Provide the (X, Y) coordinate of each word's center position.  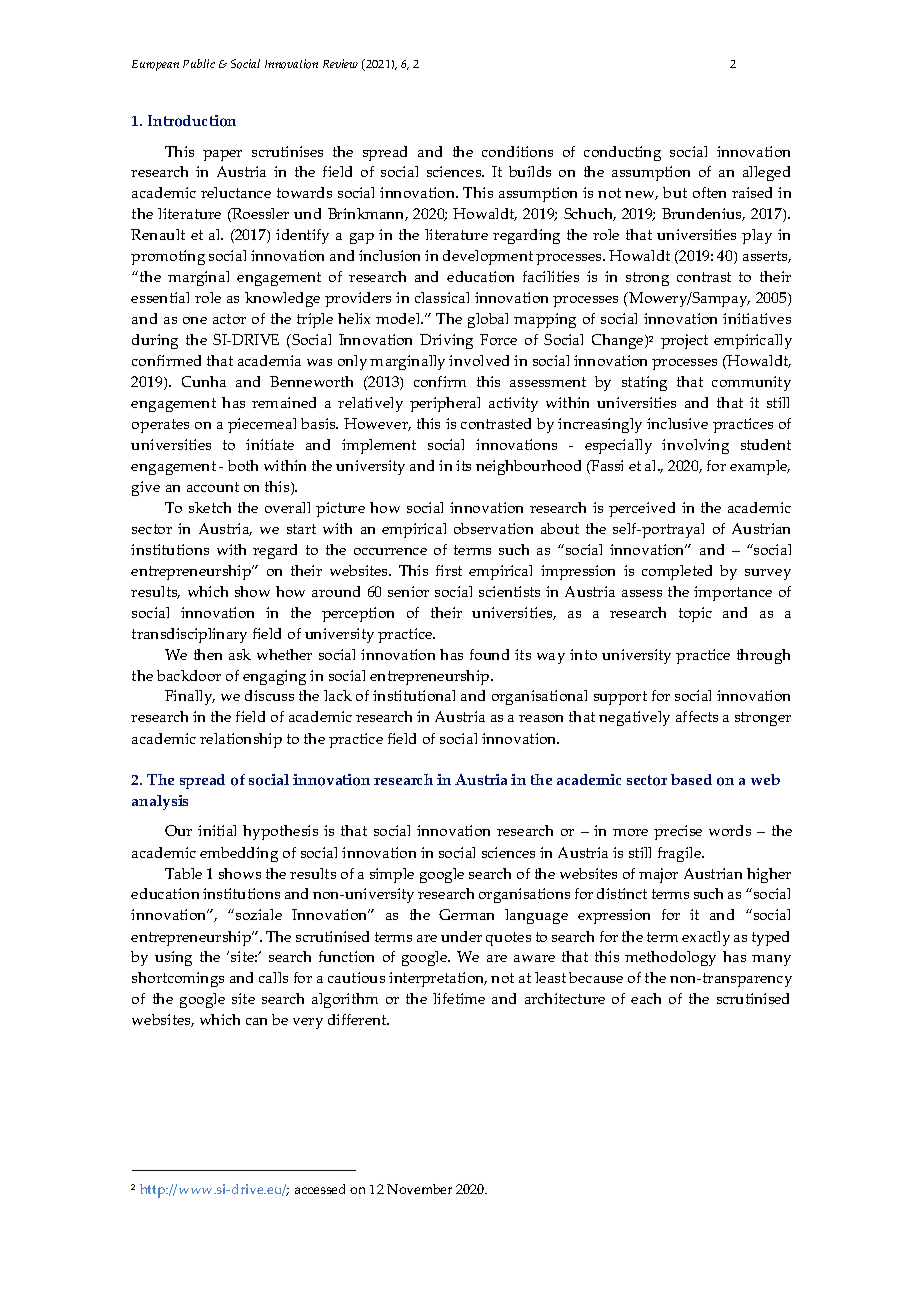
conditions (517, 151)
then (208, 654)
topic (695, 614)
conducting (622, 153)
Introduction (192, 121)
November (419, 1189)
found (489, 654)
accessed (320, 1189)
